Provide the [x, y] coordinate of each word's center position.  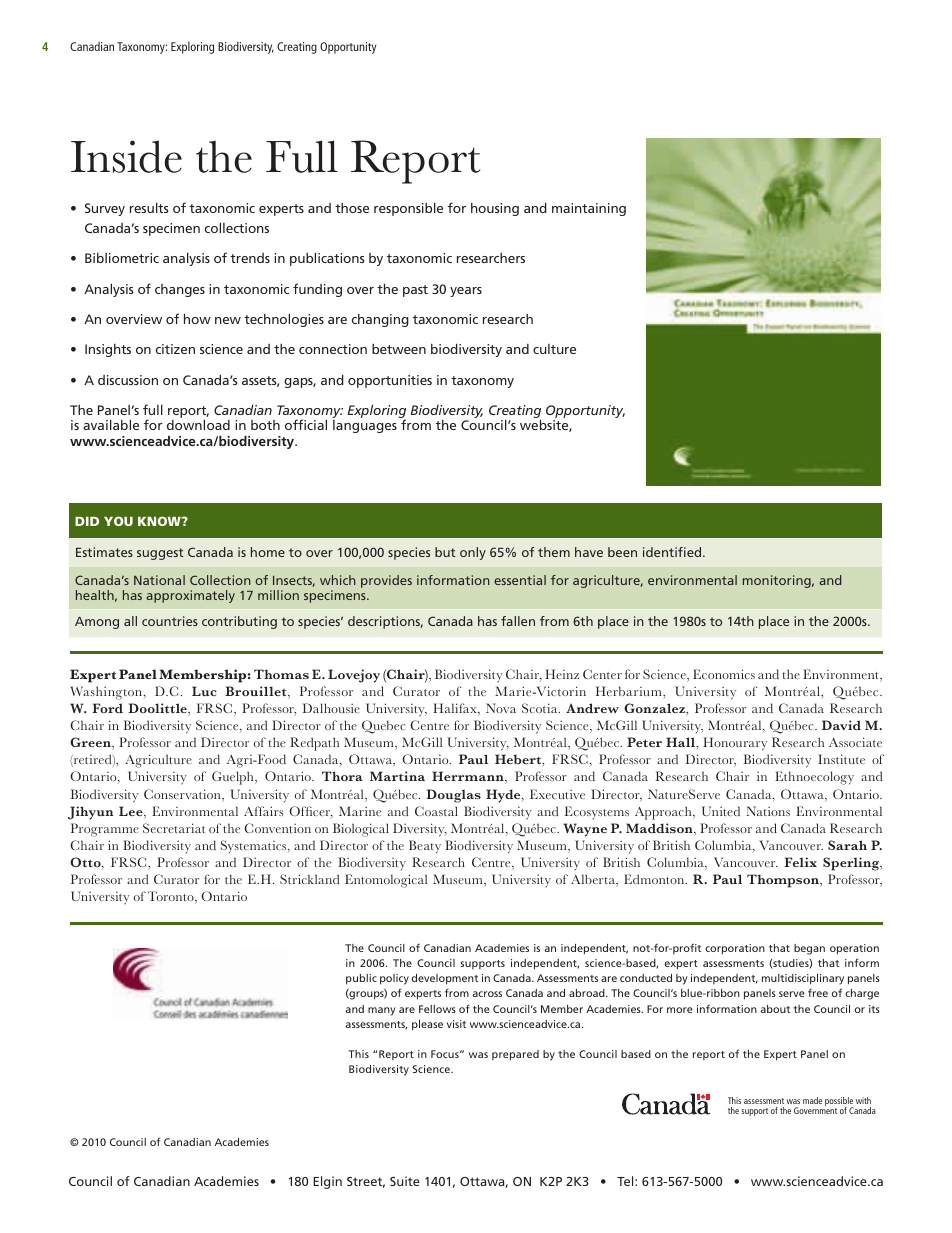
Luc [204, 691]
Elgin [327, 1182]
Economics [724, 674]
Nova [501, 708]
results [149, 208]
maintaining [589, 209]
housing [495, 209]
